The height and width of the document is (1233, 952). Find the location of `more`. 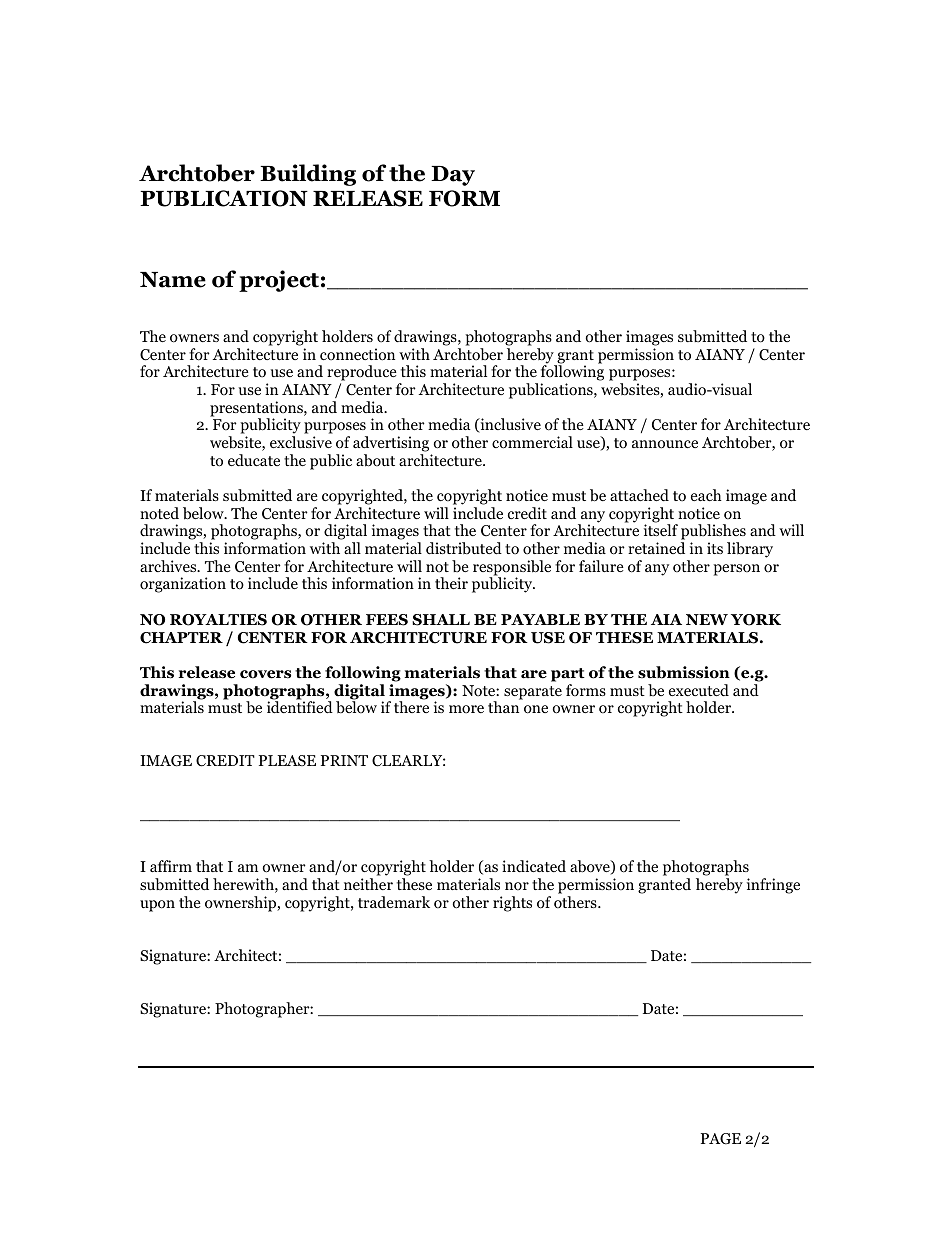

more is located at coordinates (466, 709).
